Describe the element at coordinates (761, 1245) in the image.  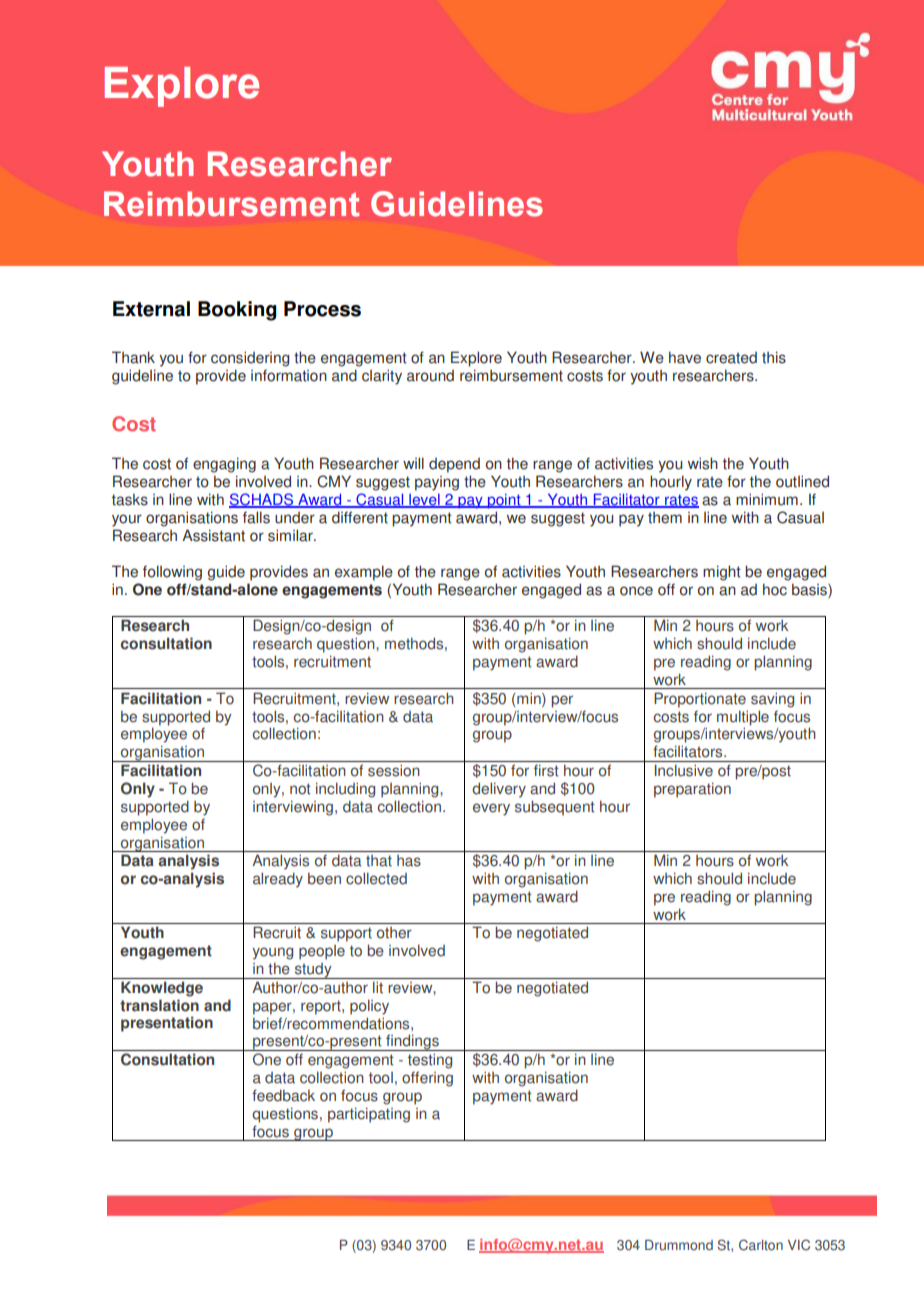
I see `Carlton` at that location.
